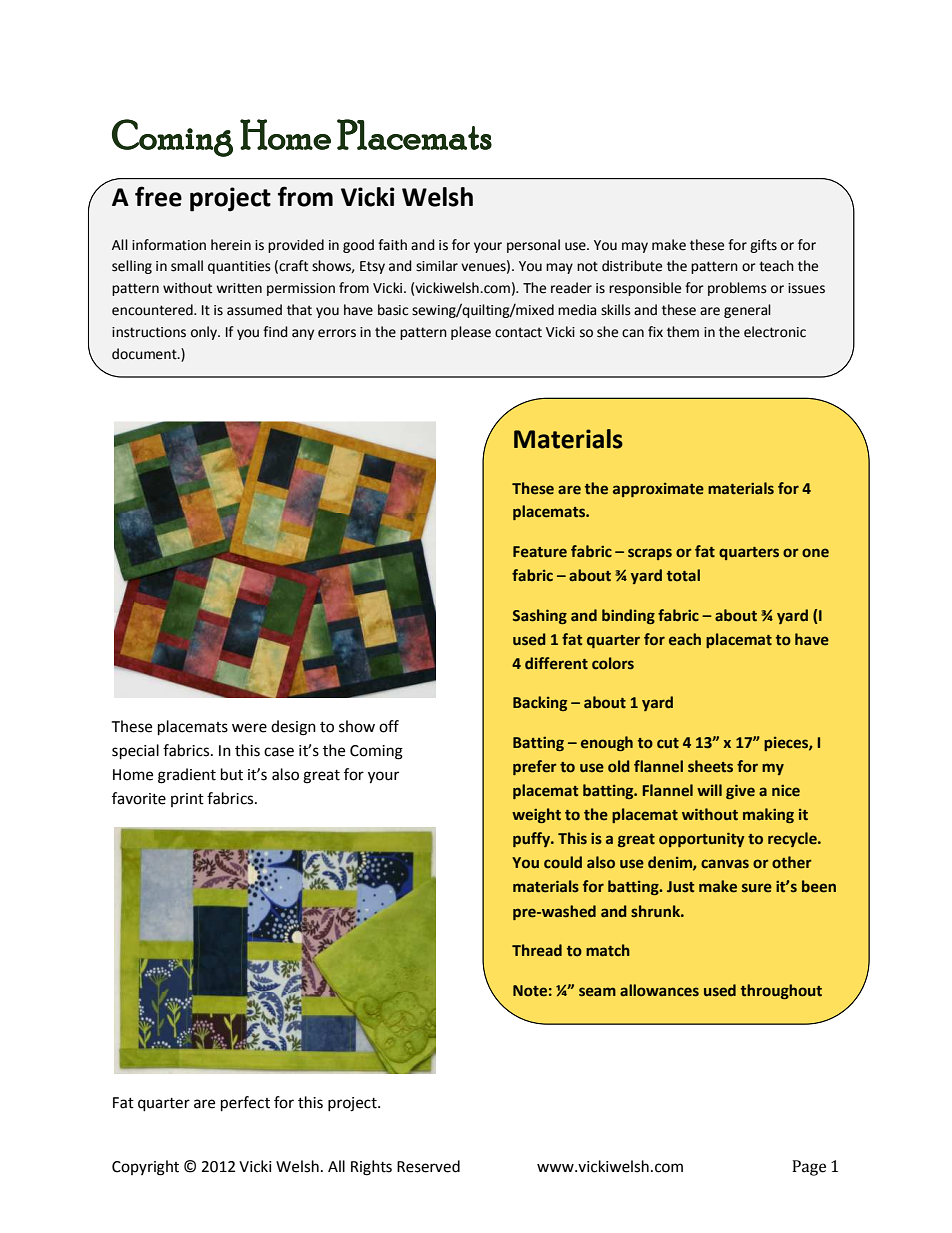 The image size is (952, 1233). I want to click on perfect, so click(245, 1104).
